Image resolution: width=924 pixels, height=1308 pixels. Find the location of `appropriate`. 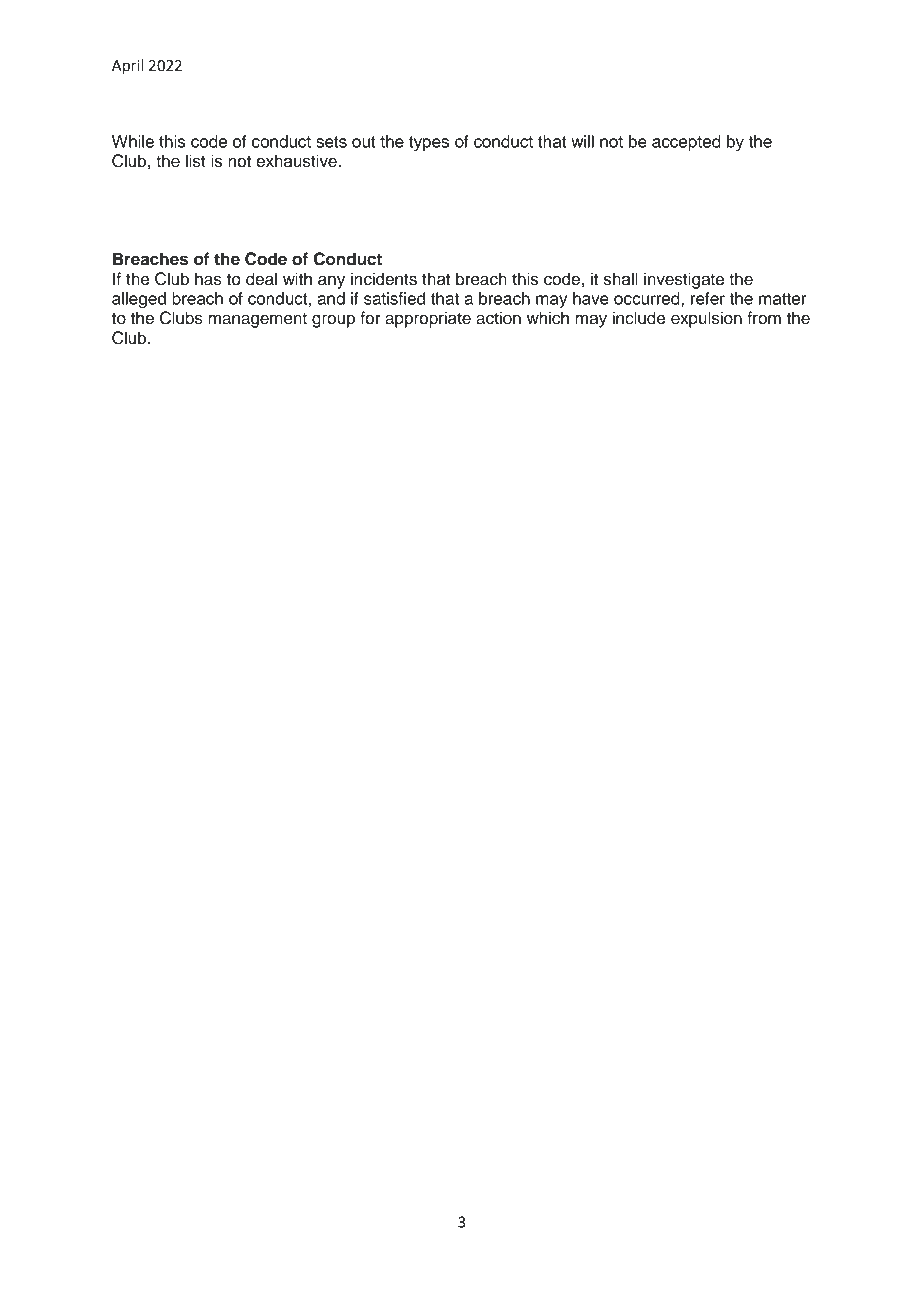

appropriate is located at coordinates (428, 319).
